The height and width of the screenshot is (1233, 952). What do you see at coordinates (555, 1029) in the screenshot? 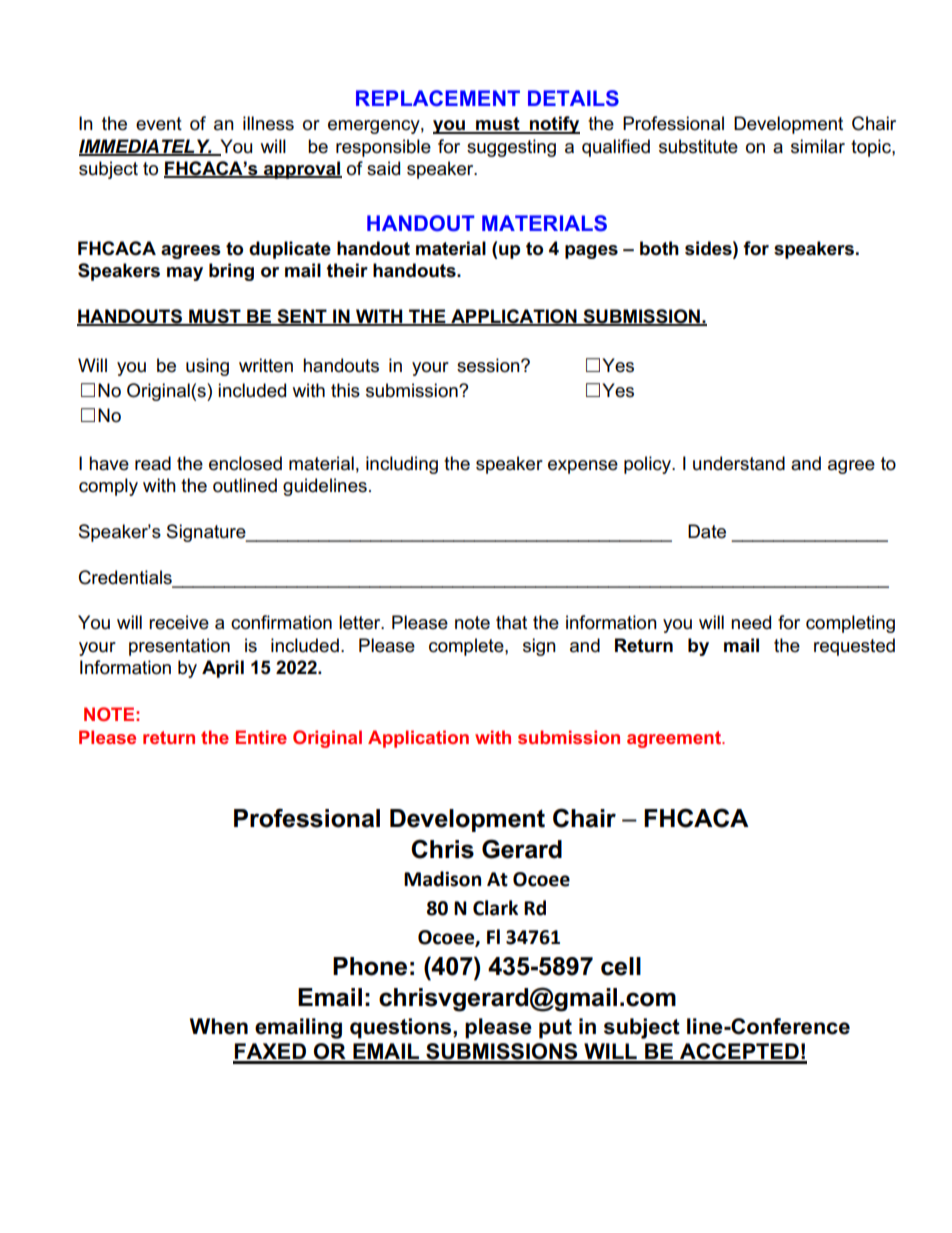
I see `put` at bounding box center [555, 1029].
